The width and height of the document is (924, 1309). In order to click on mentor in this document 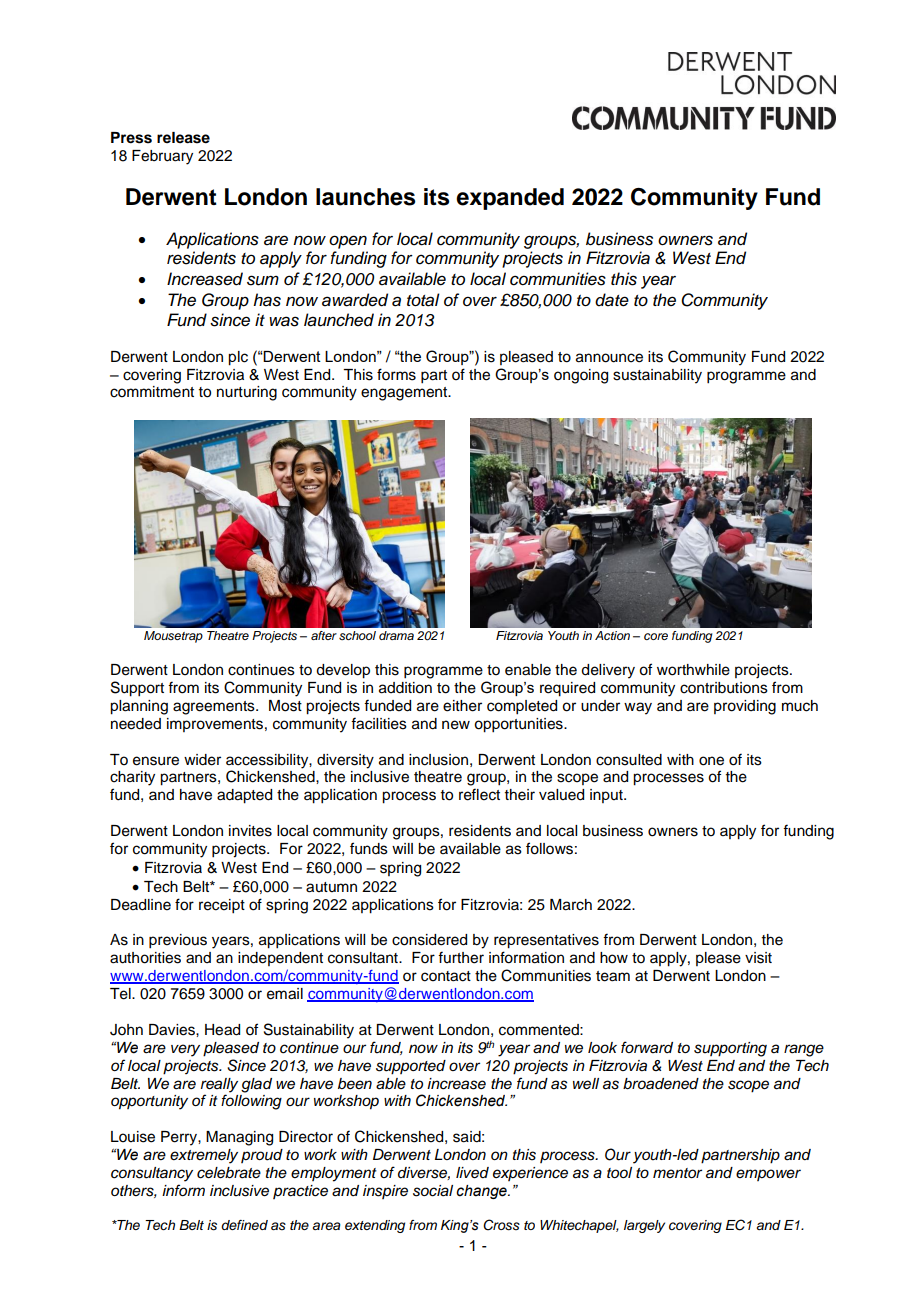, I will do `click(677, 1173)`.
